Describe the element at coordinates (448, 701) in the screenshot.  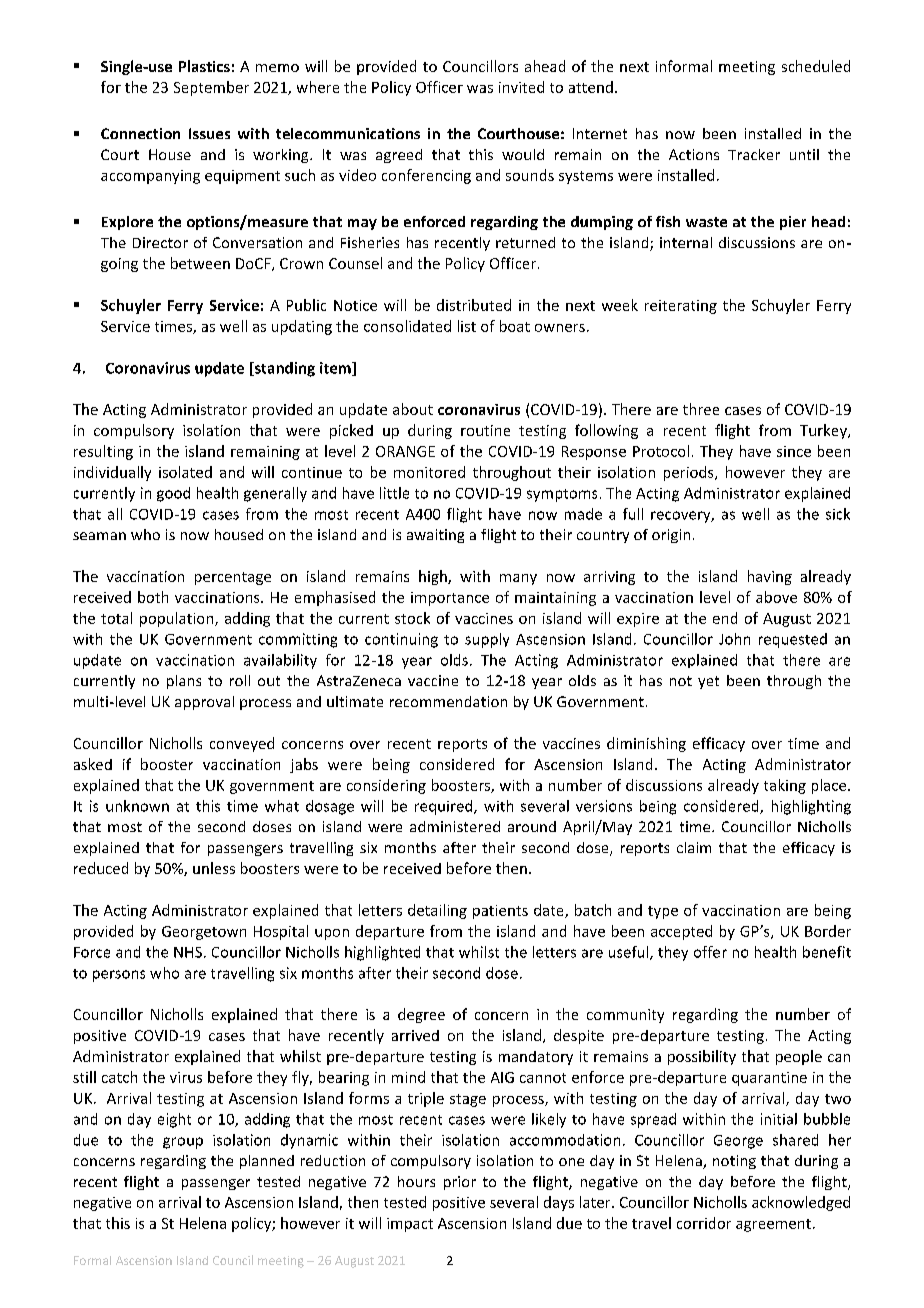
I see `recommendation` at that location.
